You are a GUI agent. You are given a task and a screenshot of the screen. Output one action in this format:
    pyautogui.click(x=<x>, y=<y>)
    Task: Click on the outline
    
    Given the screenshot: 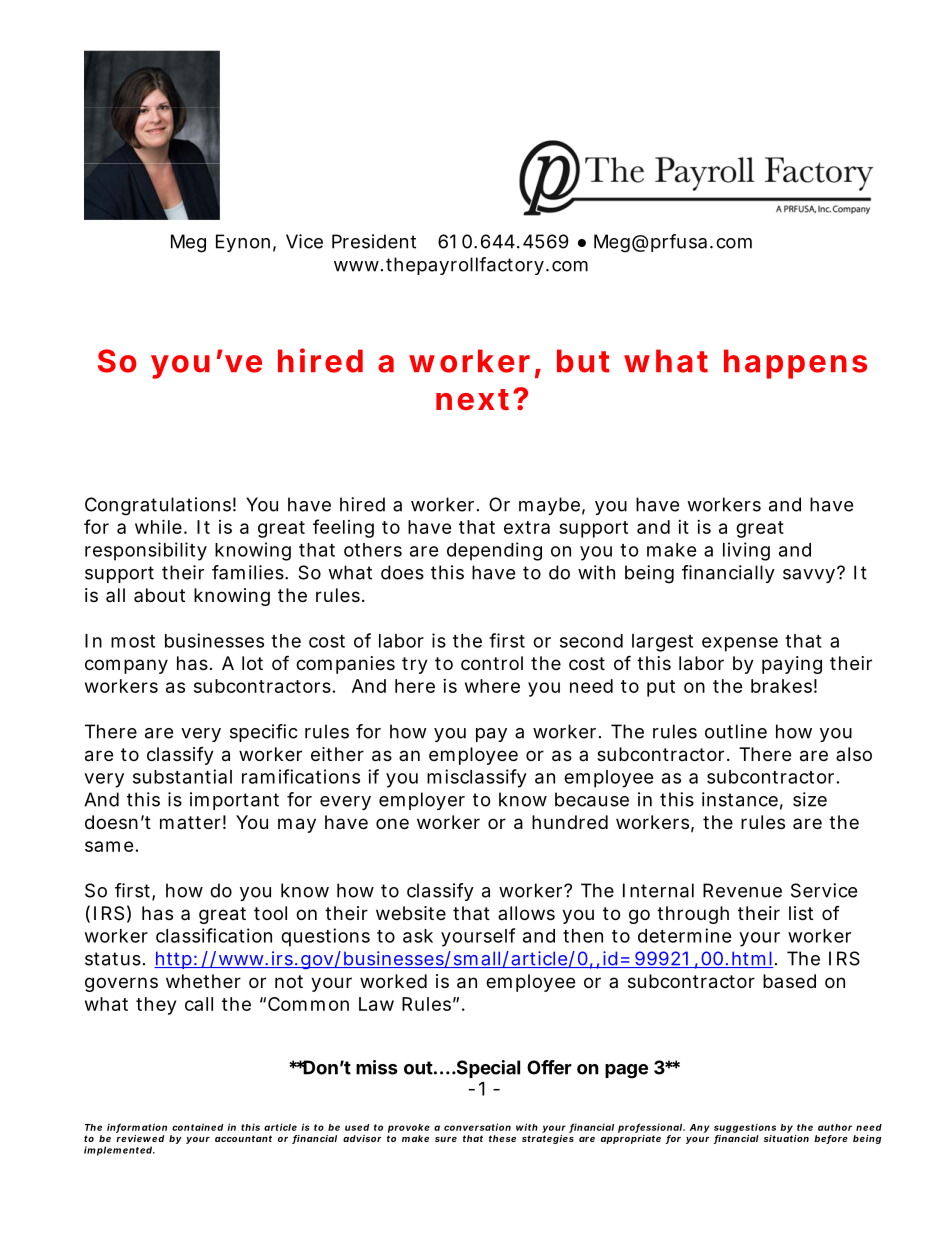 What is the action you would take?
    pyautogui.click(x=736, y=731)
